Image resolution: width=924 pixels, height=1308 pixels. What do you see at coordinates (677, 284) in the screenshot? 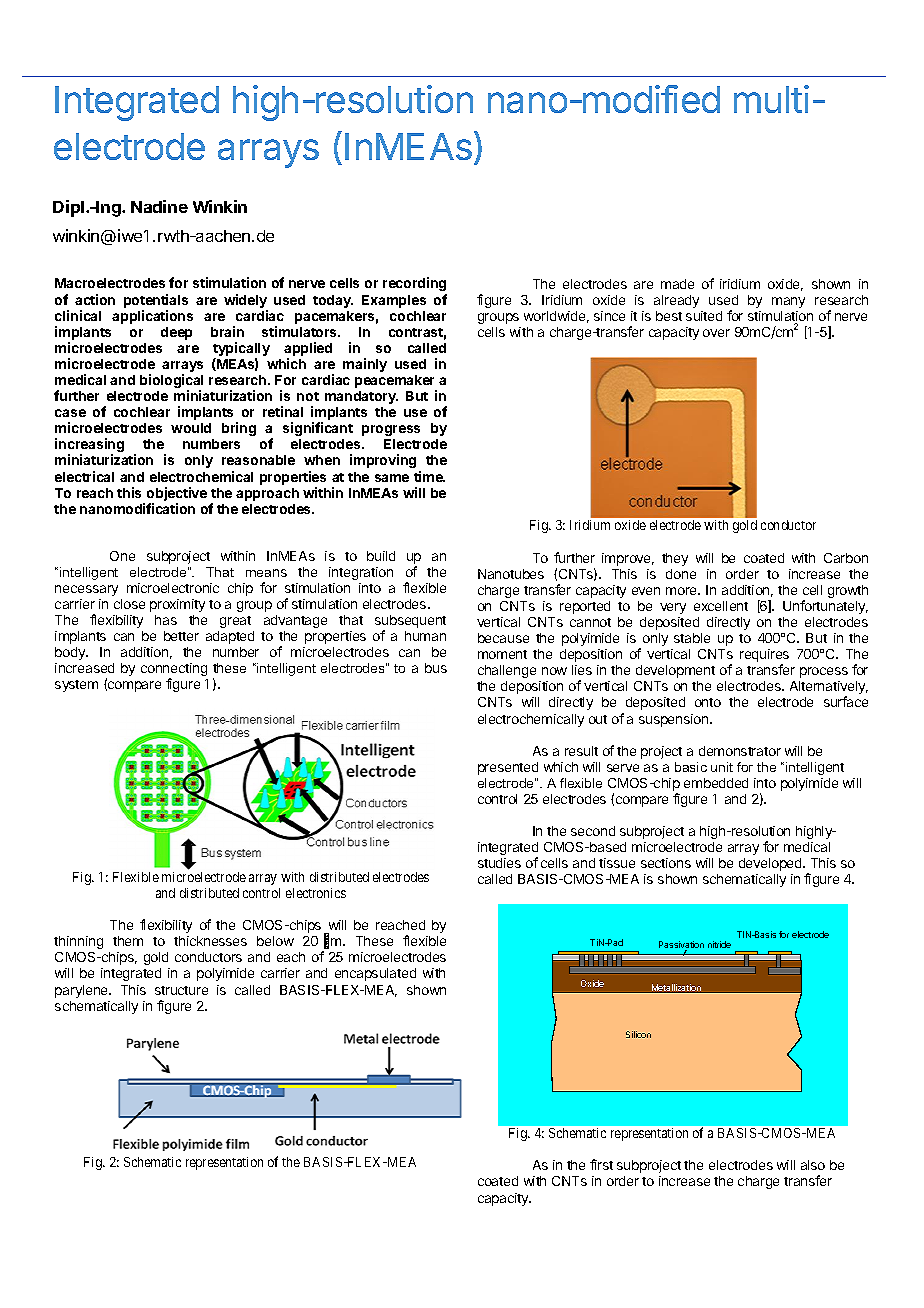
I see `made` at bounding box center [677, 284].
